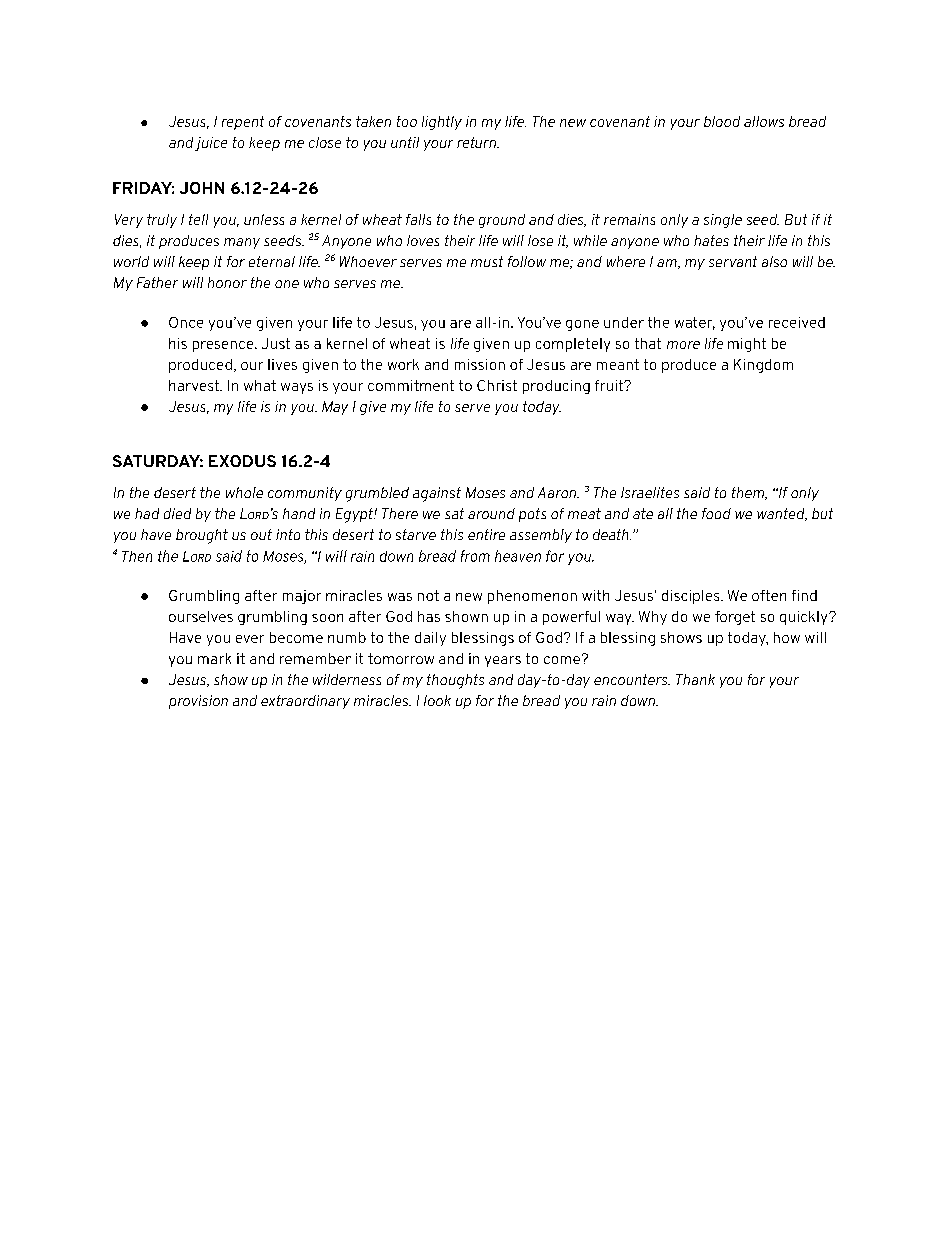 The width and height of the screenshot is (952, 1233). I want to click on juice, so click(211, 144).
